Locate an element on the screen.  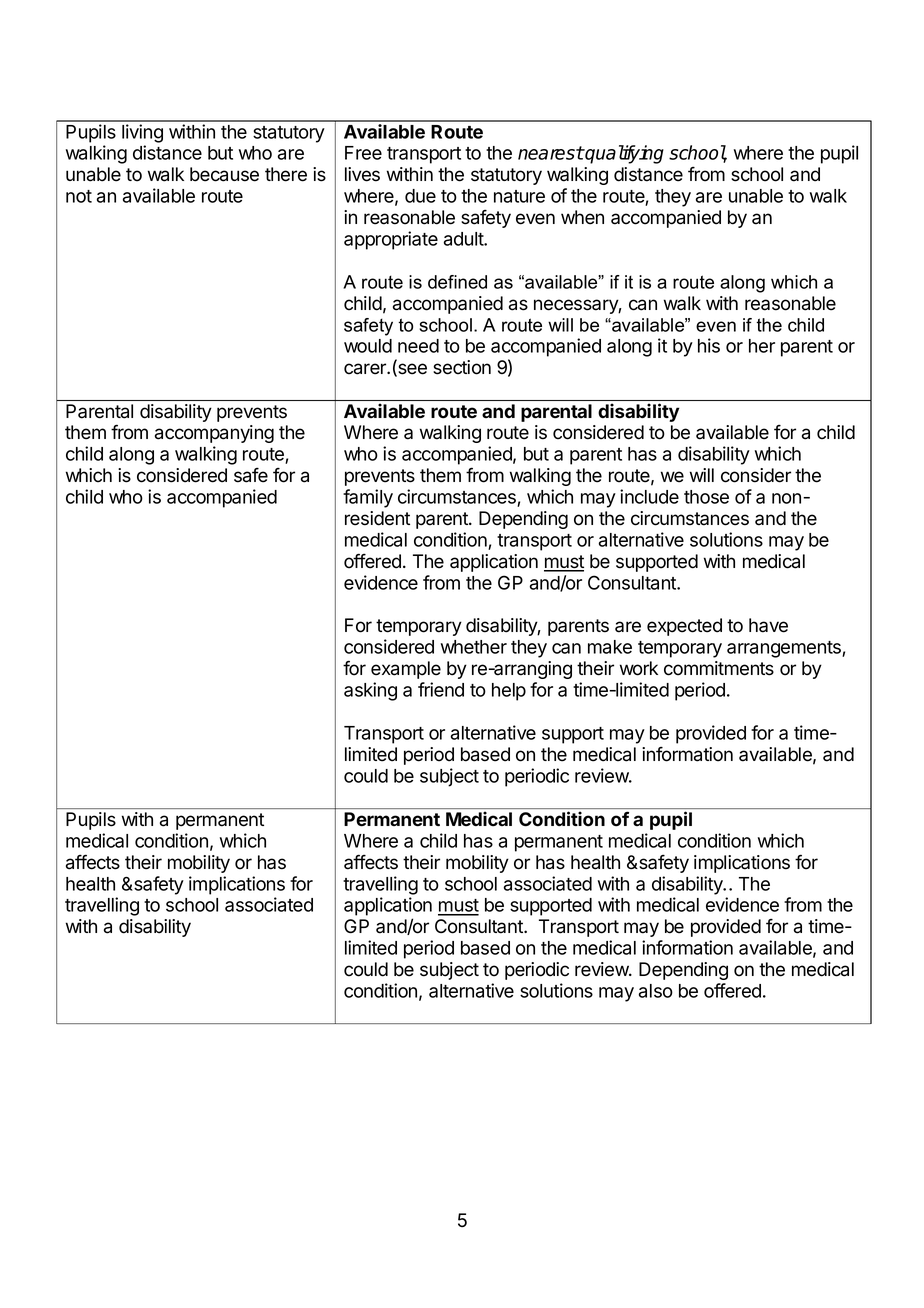
qualifying is located at coordinates (624, 154).
